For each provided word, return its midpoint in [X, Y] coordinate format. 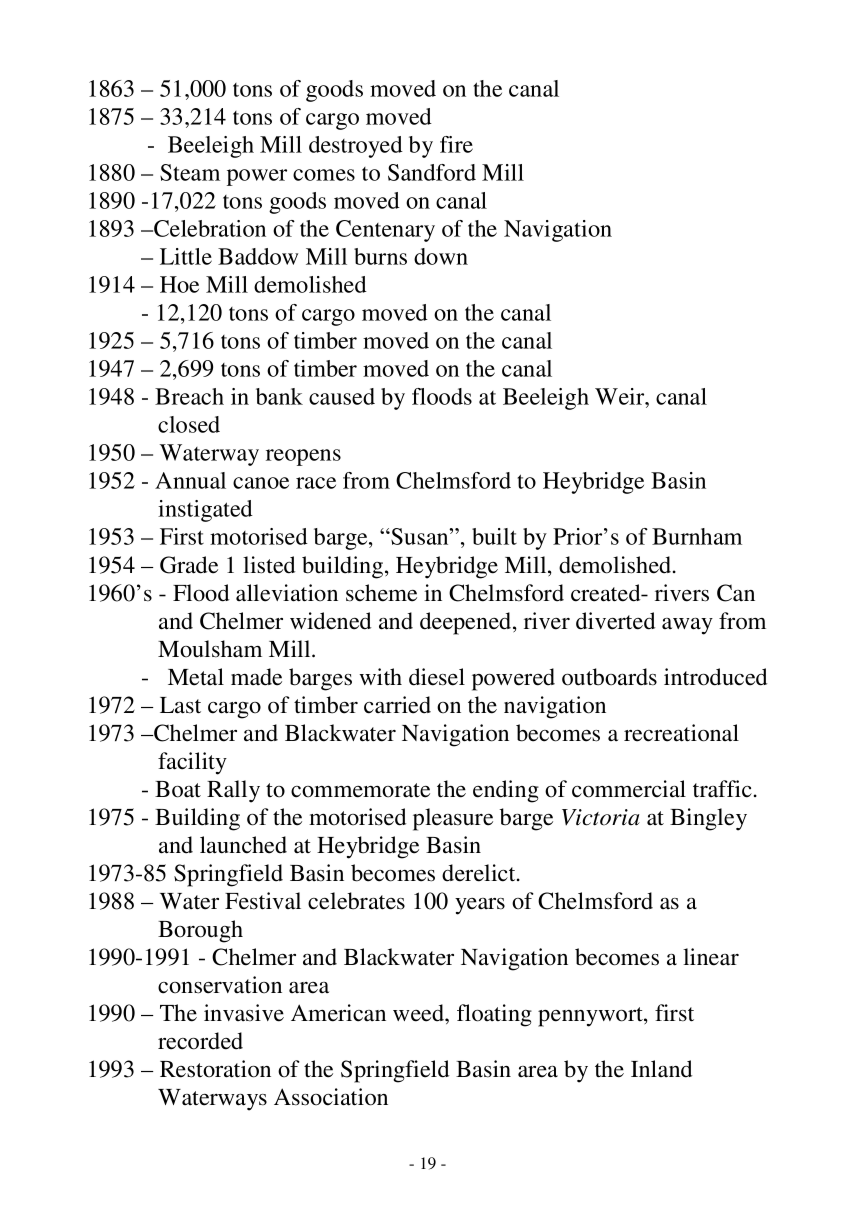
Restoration [215, 1069]
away [687, 626]
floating [494, 1015]
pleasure [453, 819]
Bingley [708, 819]
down [441, 256]
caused [342, 396]
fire [456, 144]
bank [279, 396]
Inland [661, 1069]
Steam [190, 172]
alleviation [287, 593]
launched [243, 845]
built [494, 536]
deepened [467, 623]
